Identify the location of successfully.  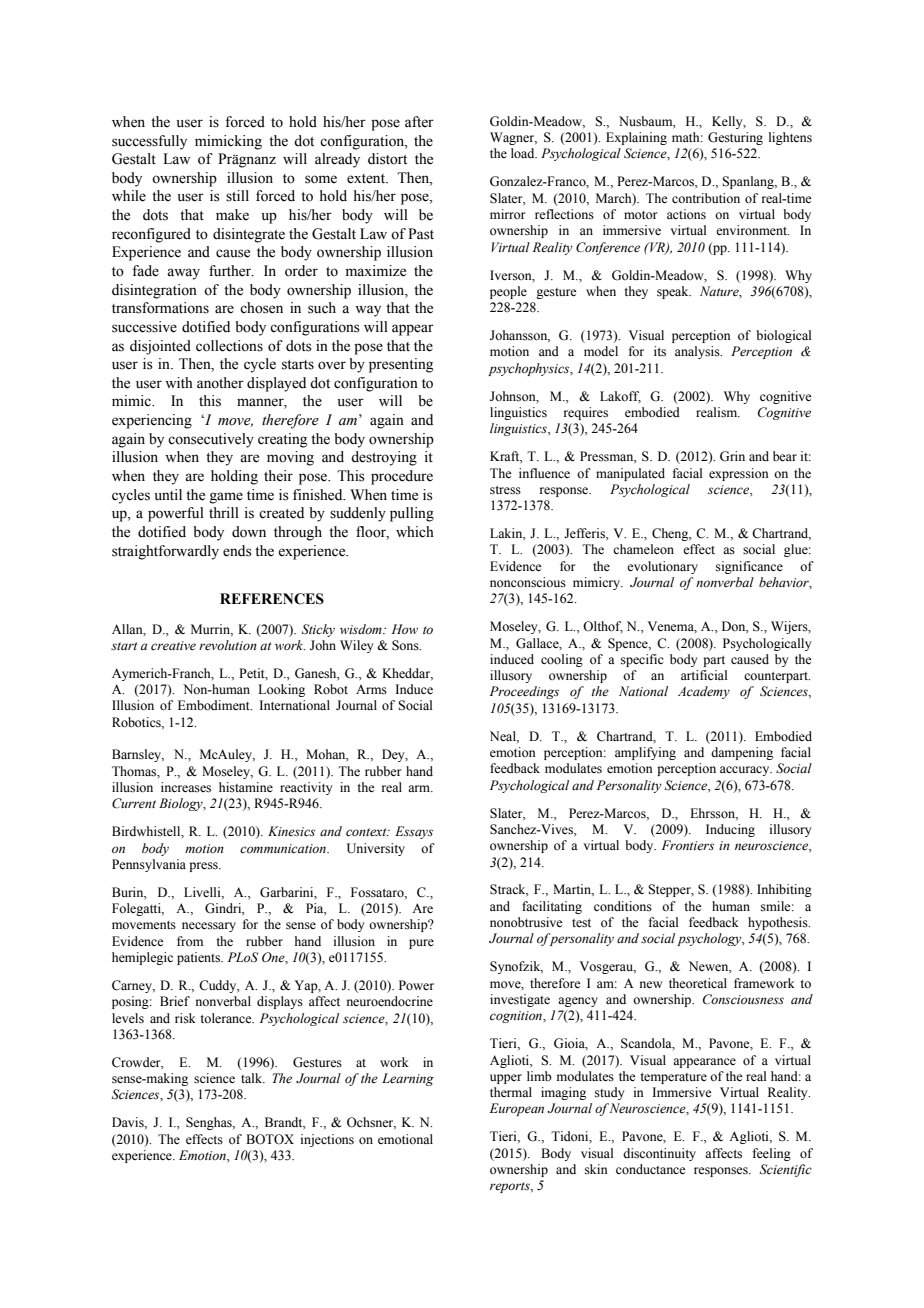
(149, 142).
